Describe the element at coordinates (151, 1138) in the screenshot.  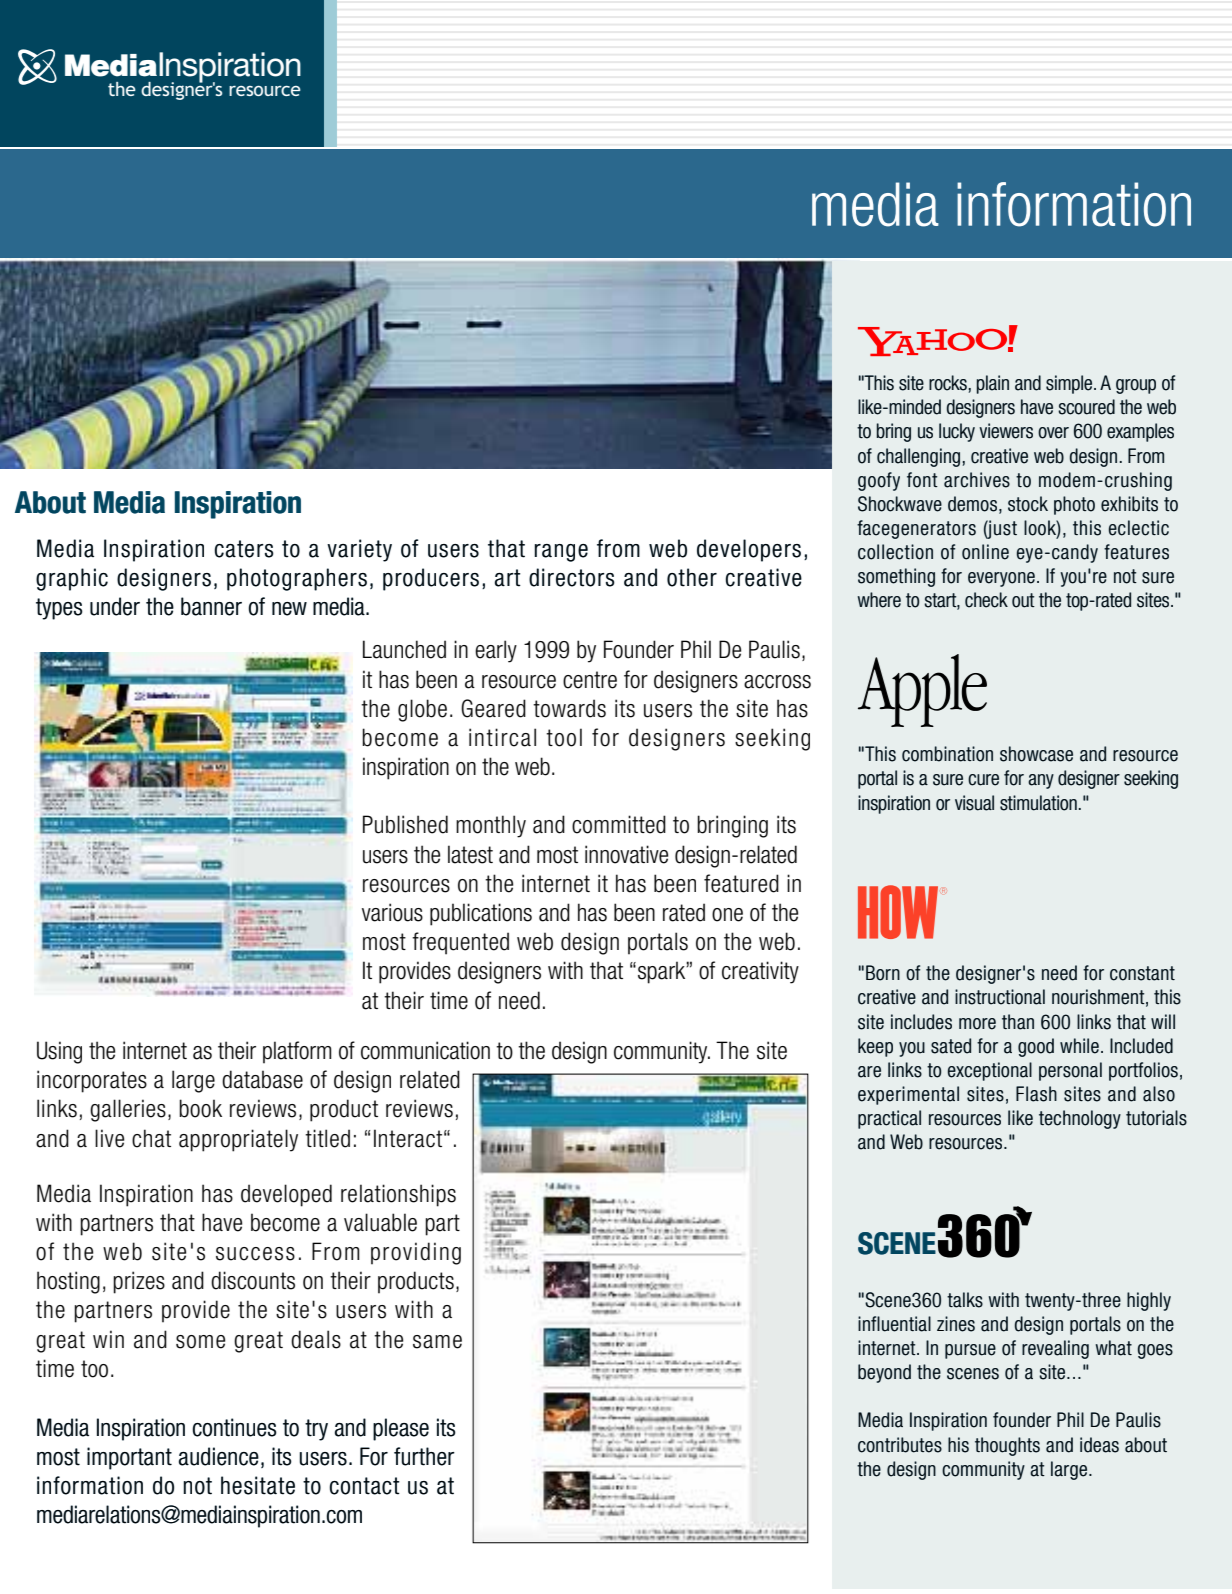
I see `chat` at that location.
